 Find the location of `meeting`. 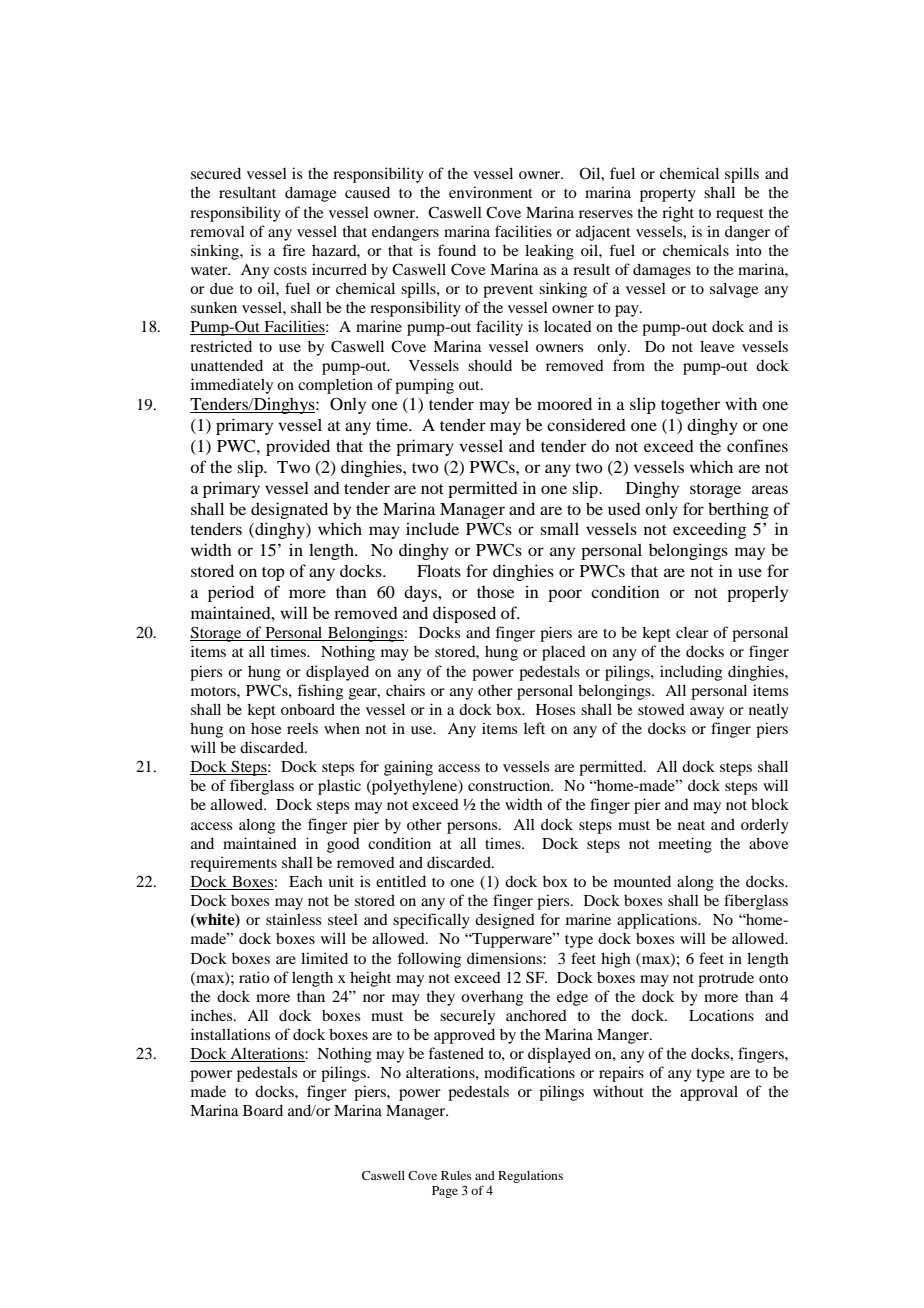

meeting is located at coordinates (685, 845).
